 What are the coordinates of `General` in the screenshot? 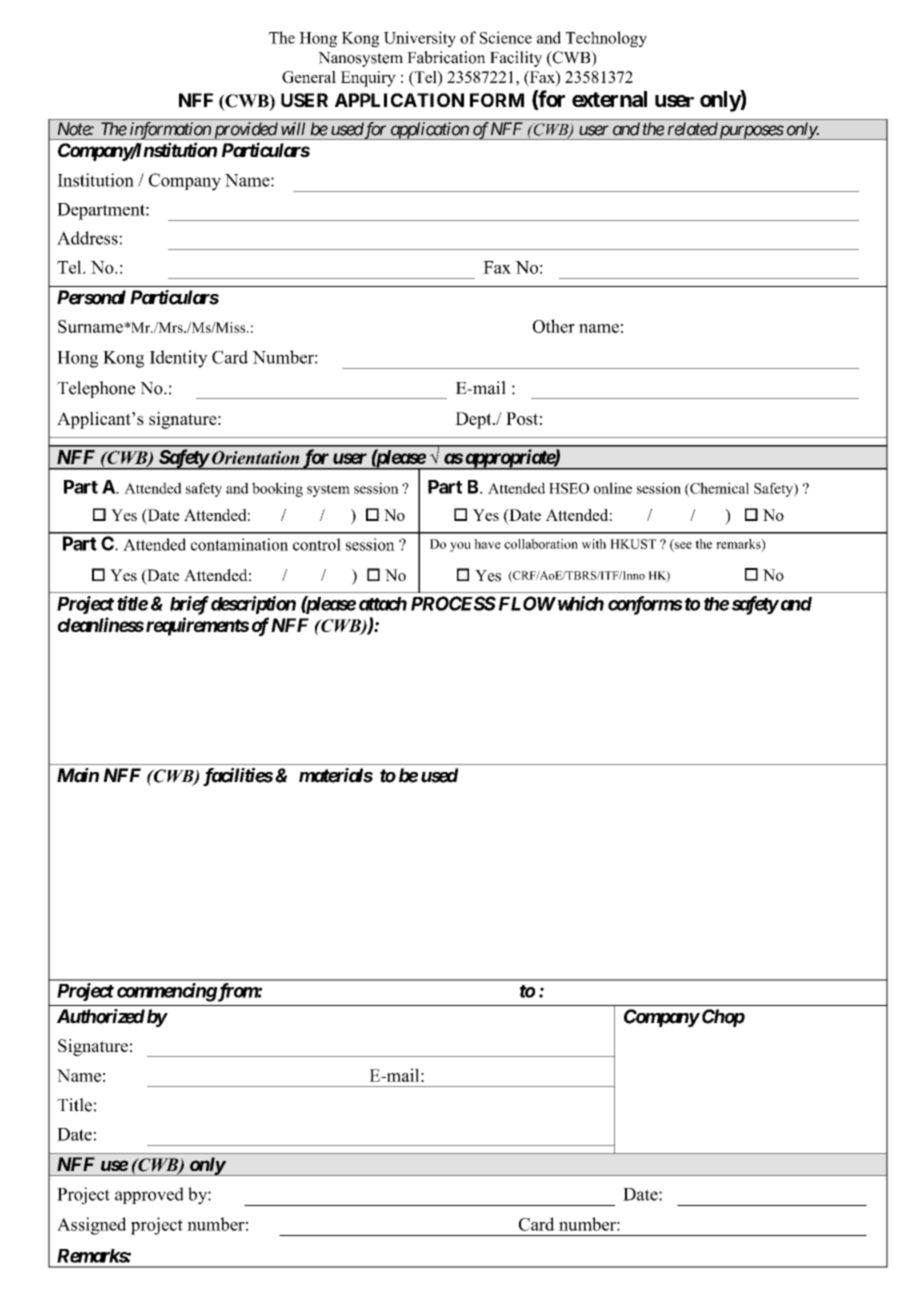 It's located at (309, 77).
